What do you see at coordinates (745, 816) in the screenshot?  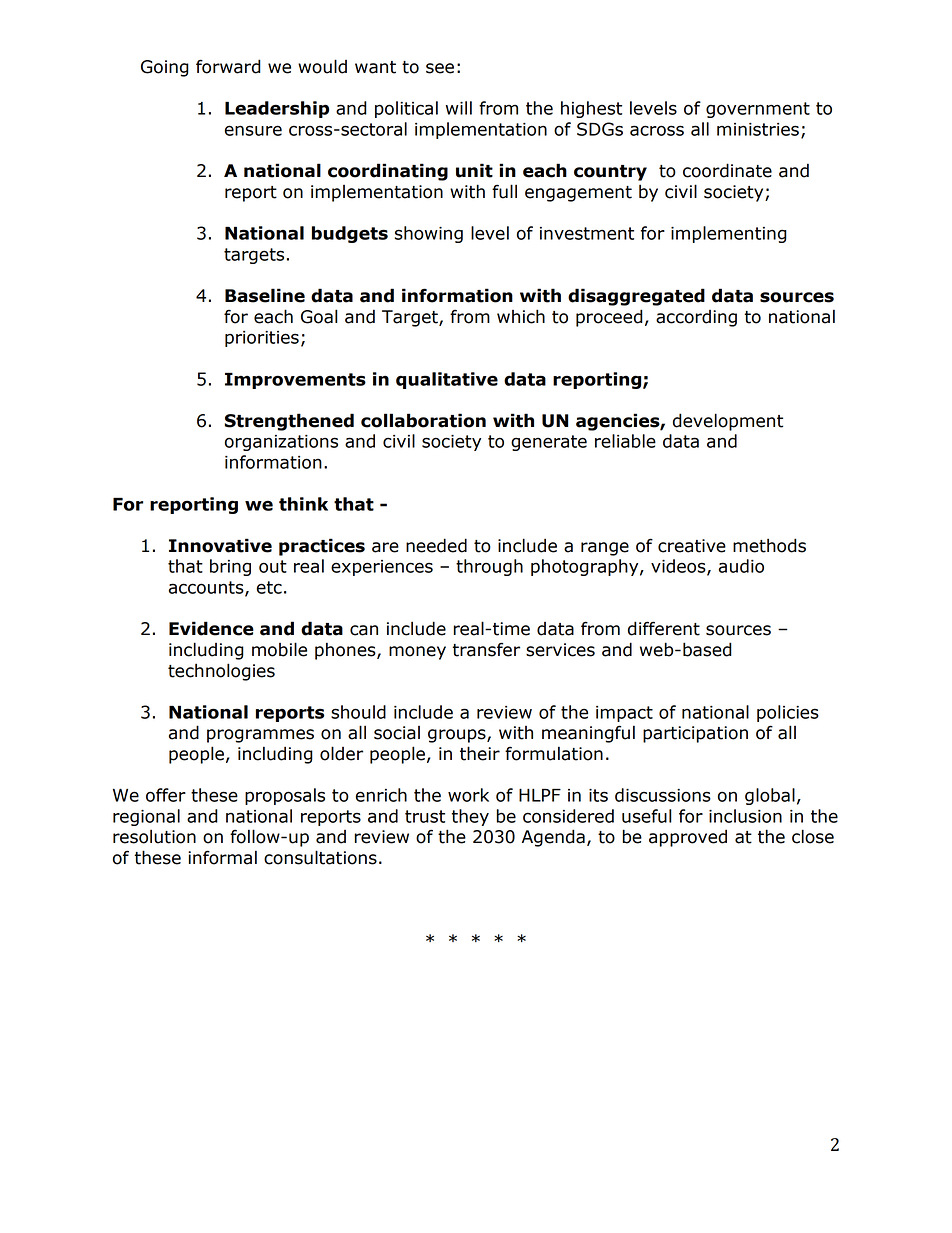 I see `inclusion` at bounding box center [745, 816].
